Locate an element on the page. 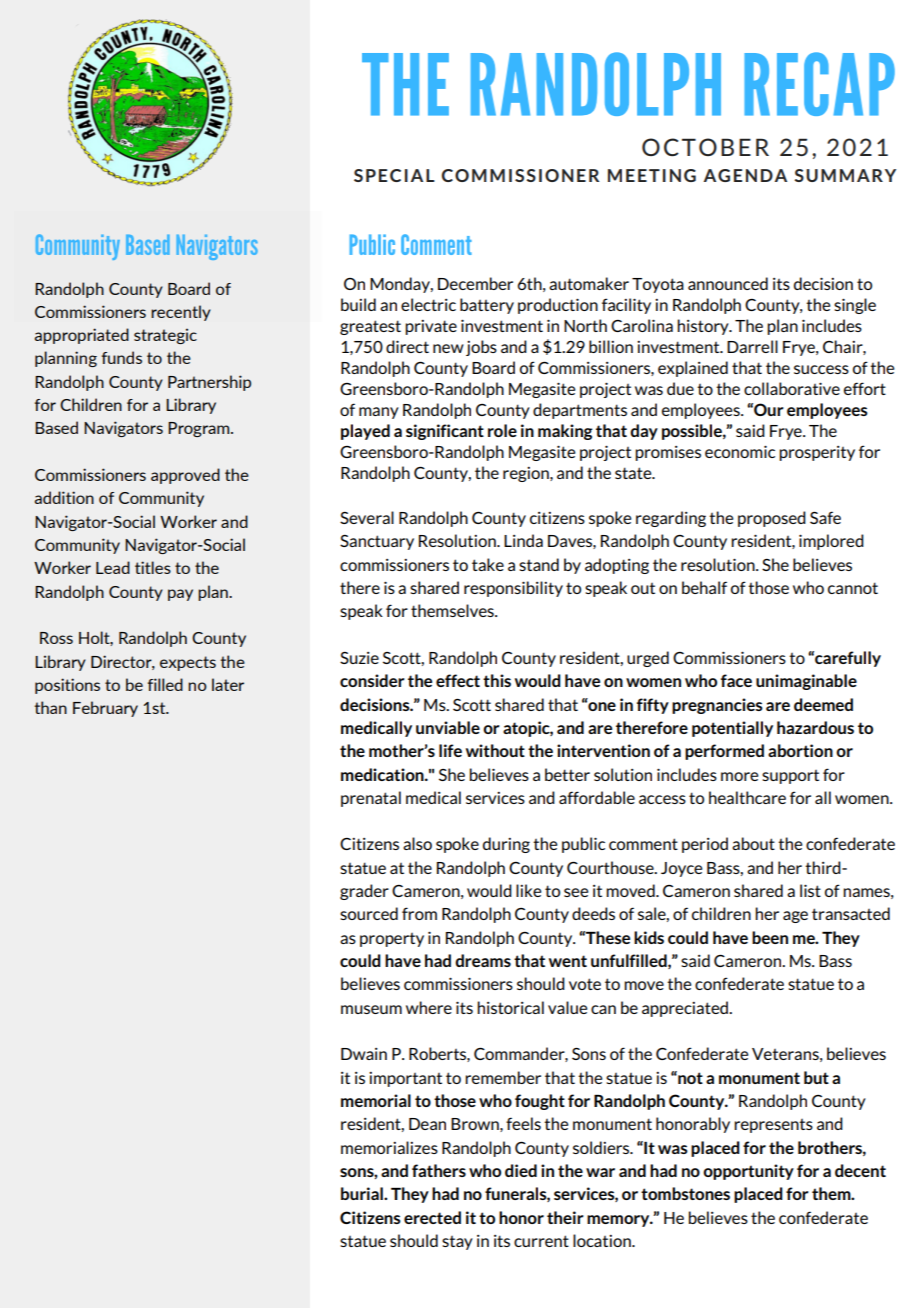 The image size is (924, 1308). expects is located at coordinates (188, 663).
